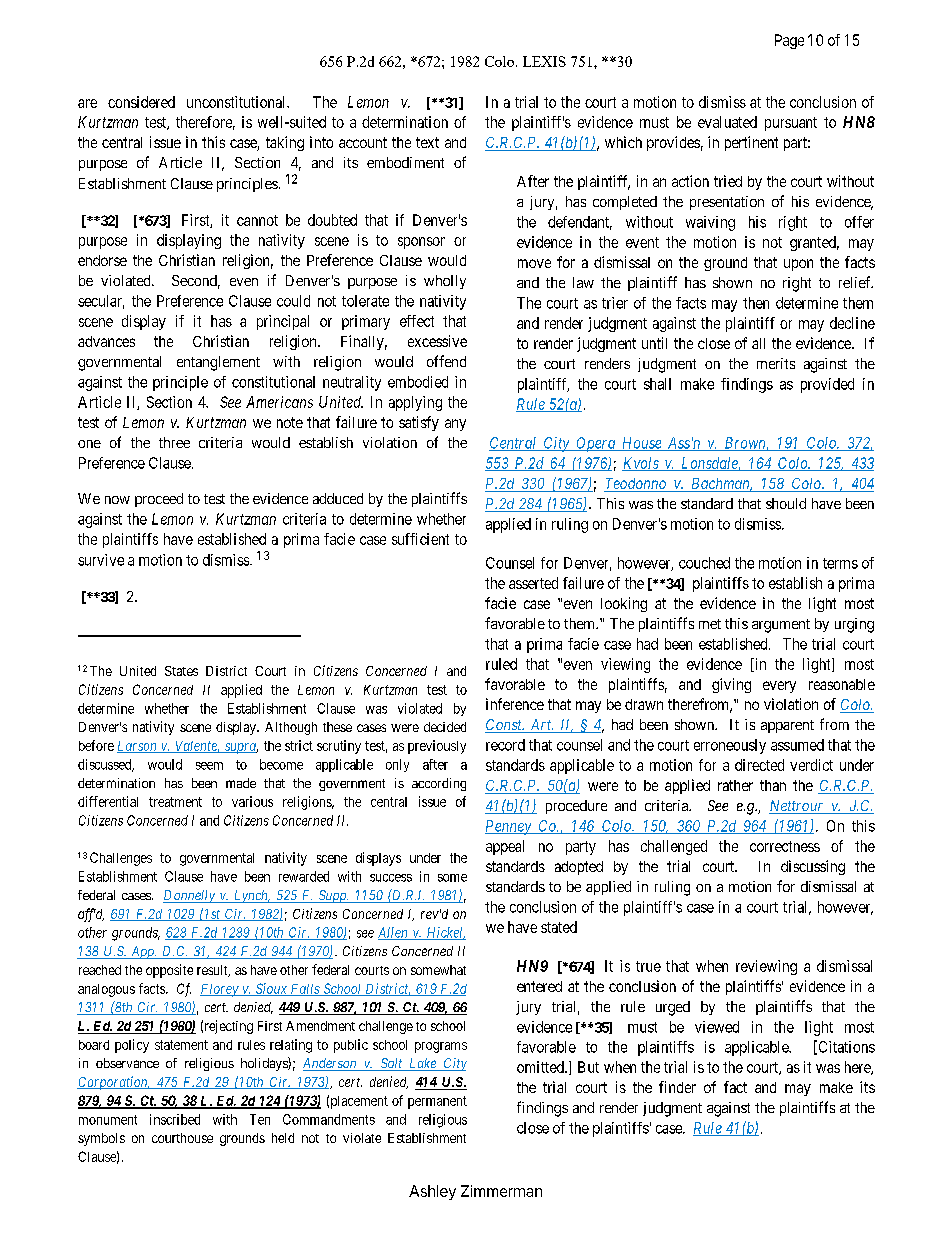 Image resolution: width=952 pixels, height=1233 pixels. What do you see at coordinates (141, 102) in the screenshot?
I see `considered` at bounding box center [141, 102].
